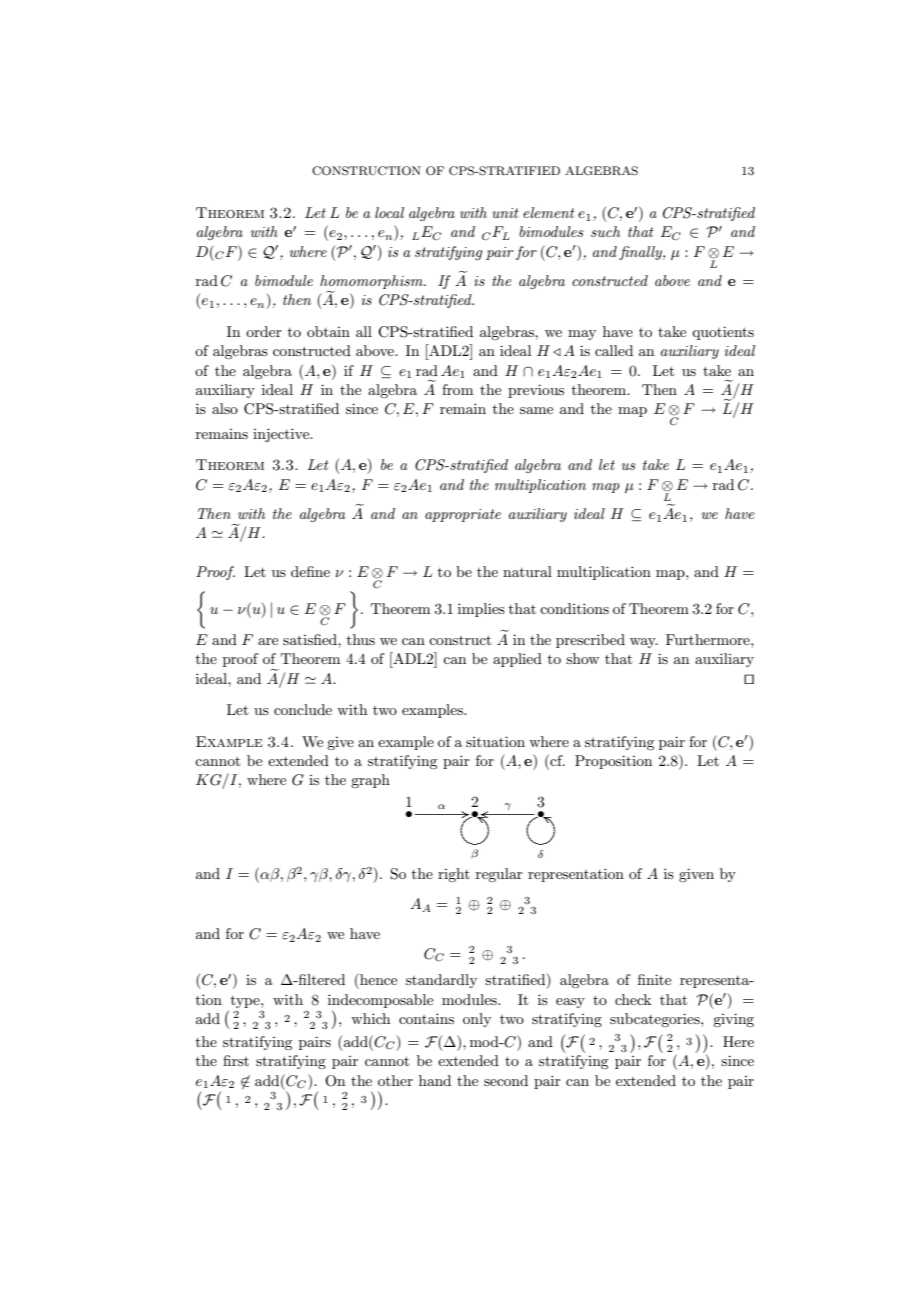  What do you see at coordinates (499, 875) in the page?
I see `regular` at bounding box center [499, 875].
